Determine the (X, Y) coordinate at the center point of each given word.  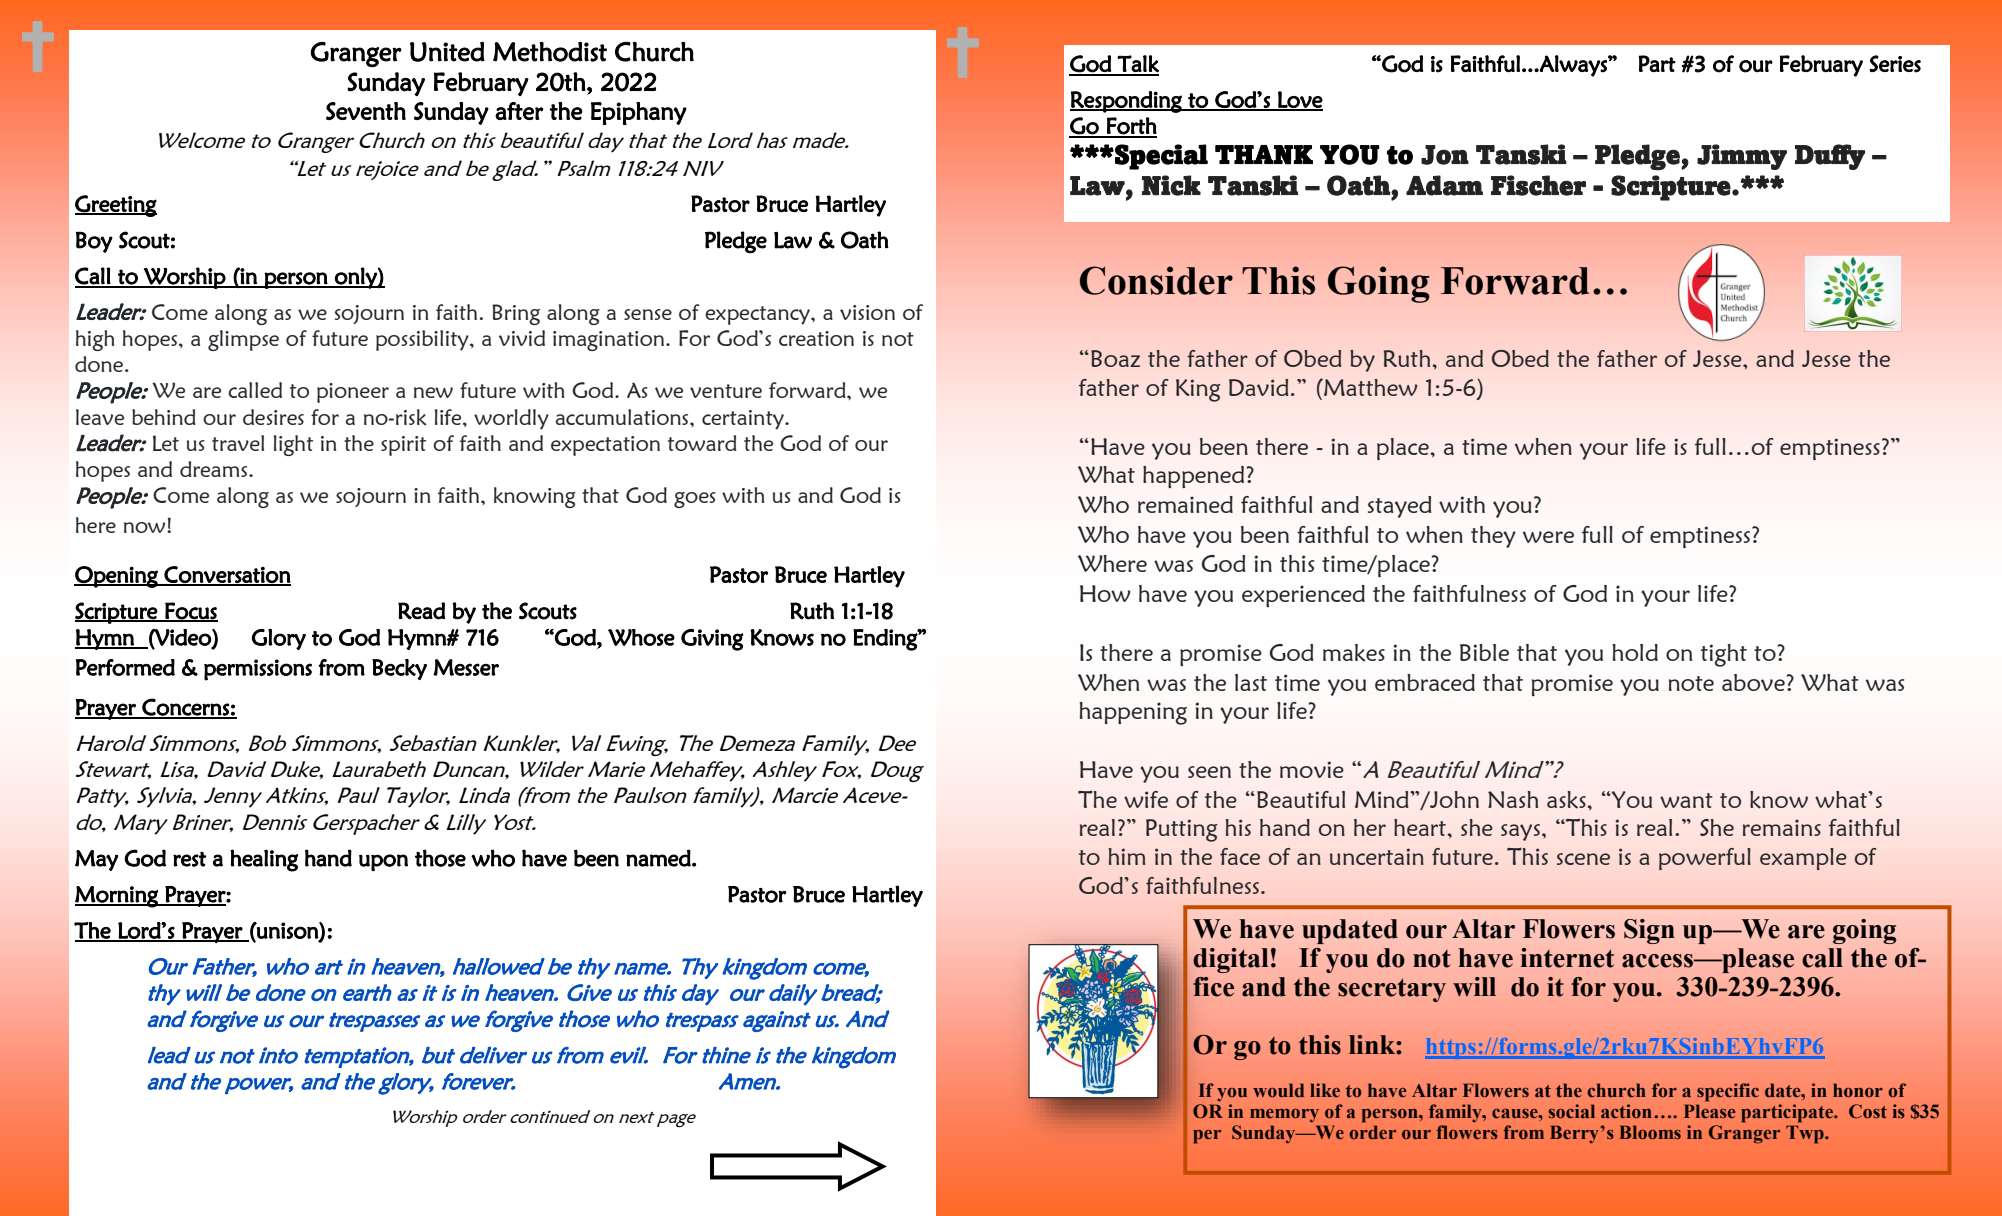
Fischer (1538, 185)
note (1691, 683)
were (1548, 537)
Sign (1649, 931)
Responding (1127, 102)
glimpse (243, 340)
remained (1185, 504)
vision (867, 312)
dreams (215, 469)
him (1127, 856)
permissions (258, 670)
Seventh (366, 111)
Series (1895, 64)
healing (264, 860)
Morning (117, 897)
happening (1133, 713)
